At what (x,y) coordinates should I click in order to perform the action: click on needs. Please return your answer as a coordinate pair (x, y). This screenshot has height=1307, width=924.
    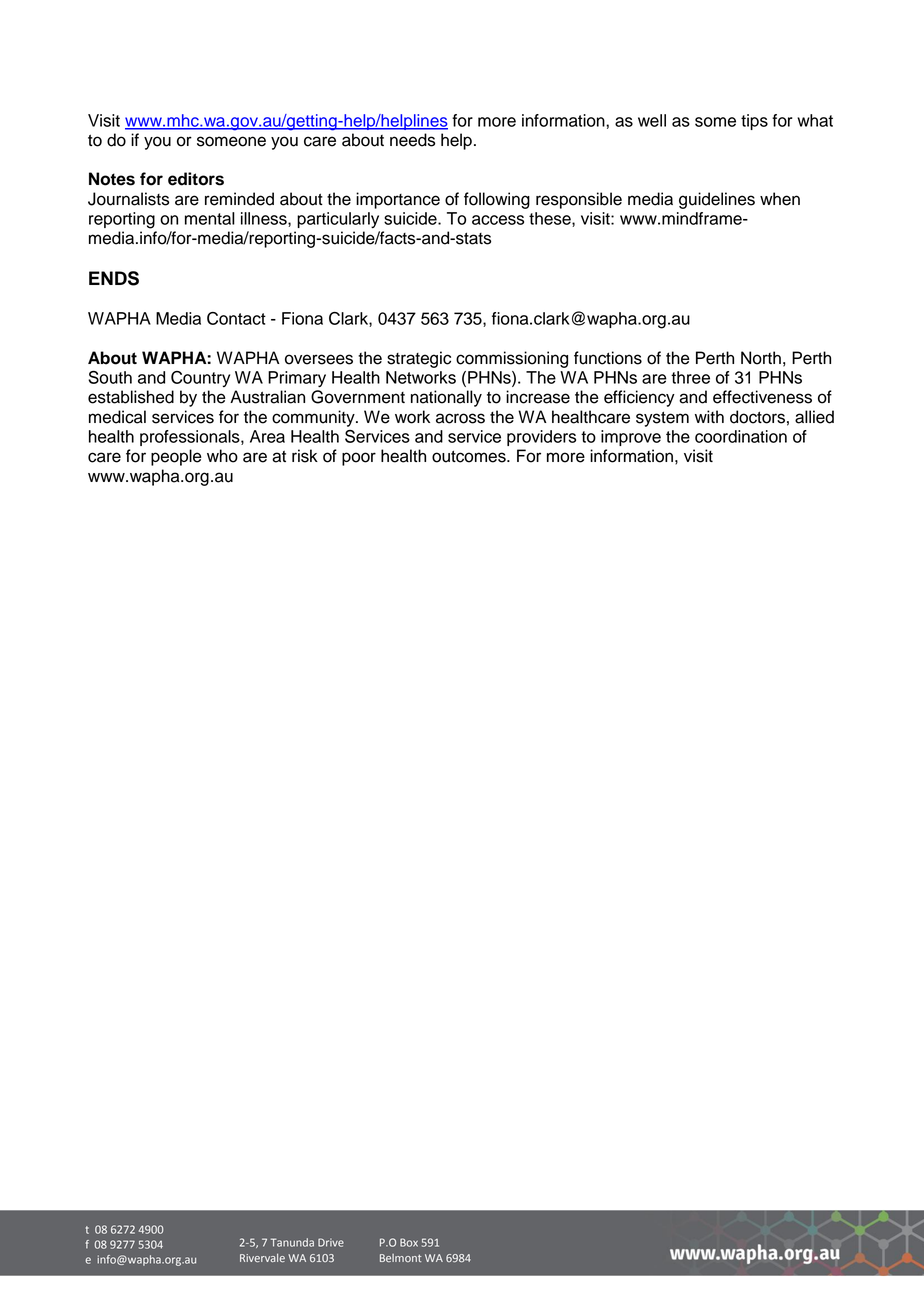
    Looking at the image, I should click on (412, 140).
